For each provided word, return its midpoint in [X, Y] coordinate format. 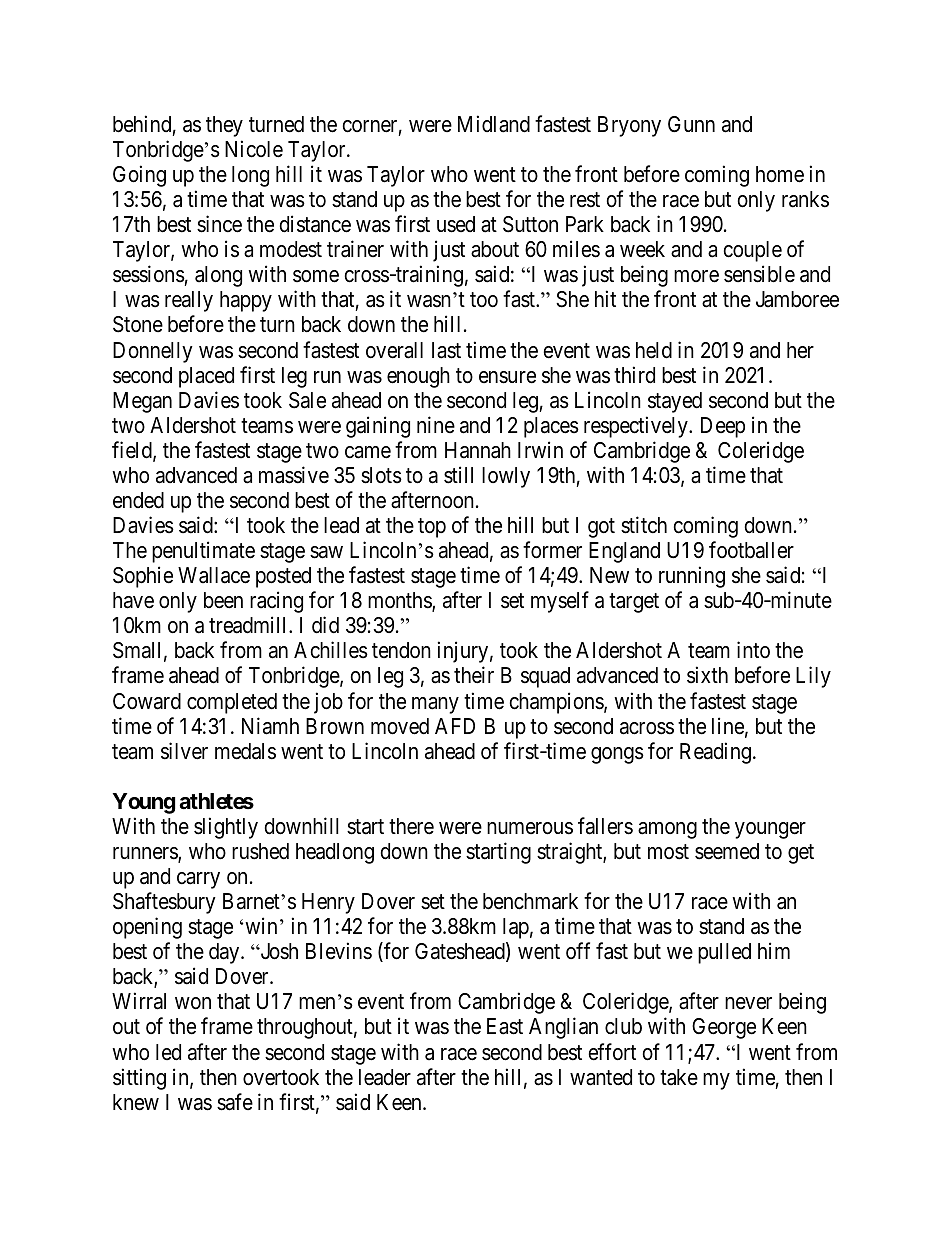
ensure [507, 377]
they [224, 126]
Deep [723, 427]
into [753, 649]
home [780, 174]
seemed [727, 851]
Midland [494, 124]
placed [206, 377]
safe [235, 1102]
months [400, 601]
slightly [226, 828]
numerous [530, 828]
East [505, 1026]
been [223, 600]
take [679, 1077]
